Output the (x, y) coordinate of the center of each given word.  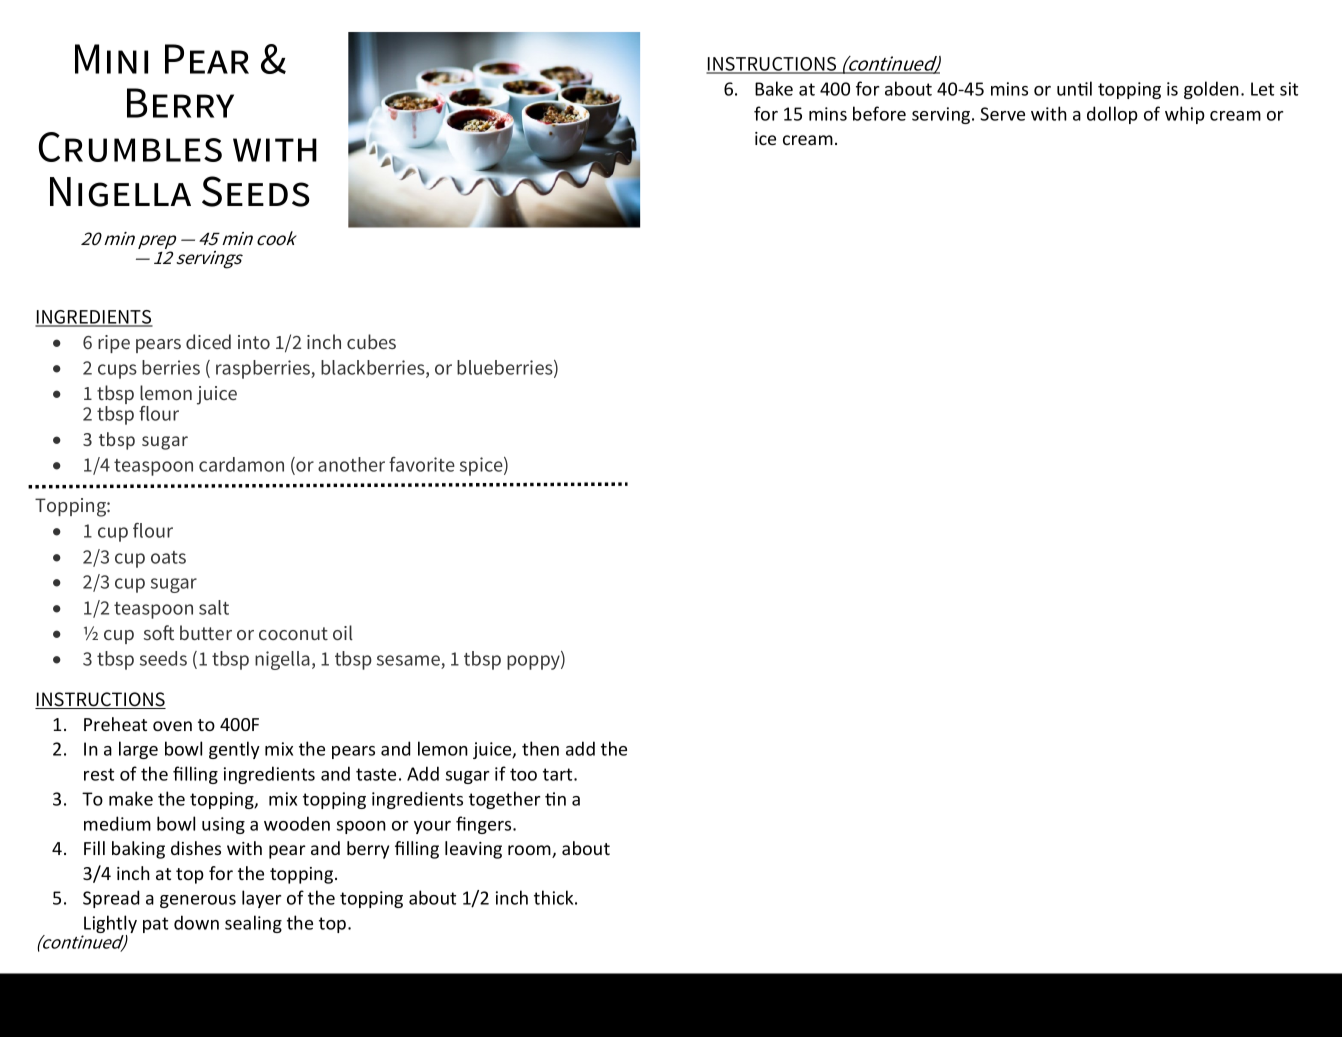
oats (168, 557)
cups (117, 371)
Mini (111, 59)
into (254, 342)
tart (559, 774)
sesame (408, 660)
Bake (774, 88)
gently (234, 750)
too (523, 774)
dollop (1112, 115)
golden (1211, 90)
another (351, 464)
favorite (422, 464)
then (540, 748)
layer (262, 899)
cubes (371, 341)
